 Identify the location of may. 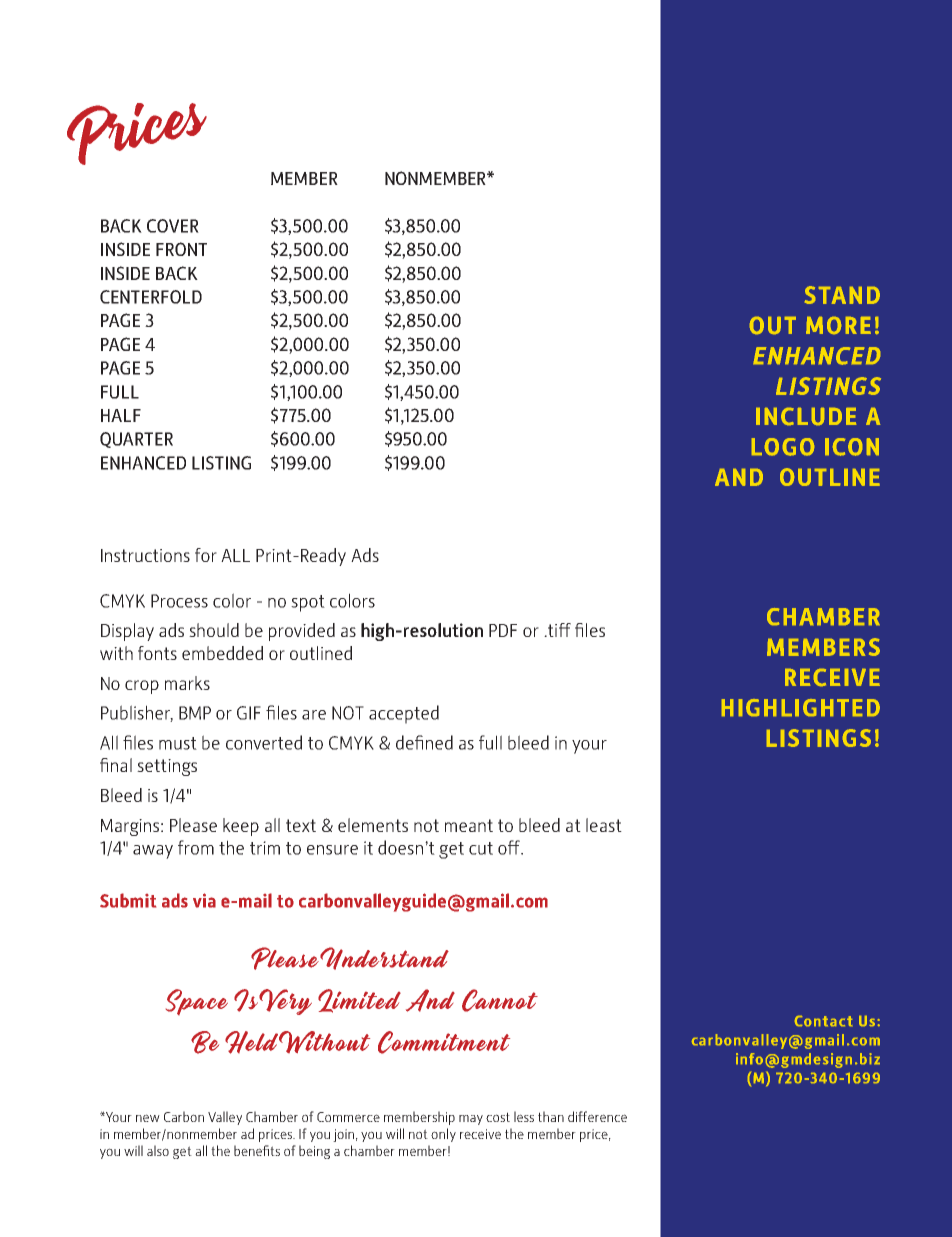
(471, 1120).
